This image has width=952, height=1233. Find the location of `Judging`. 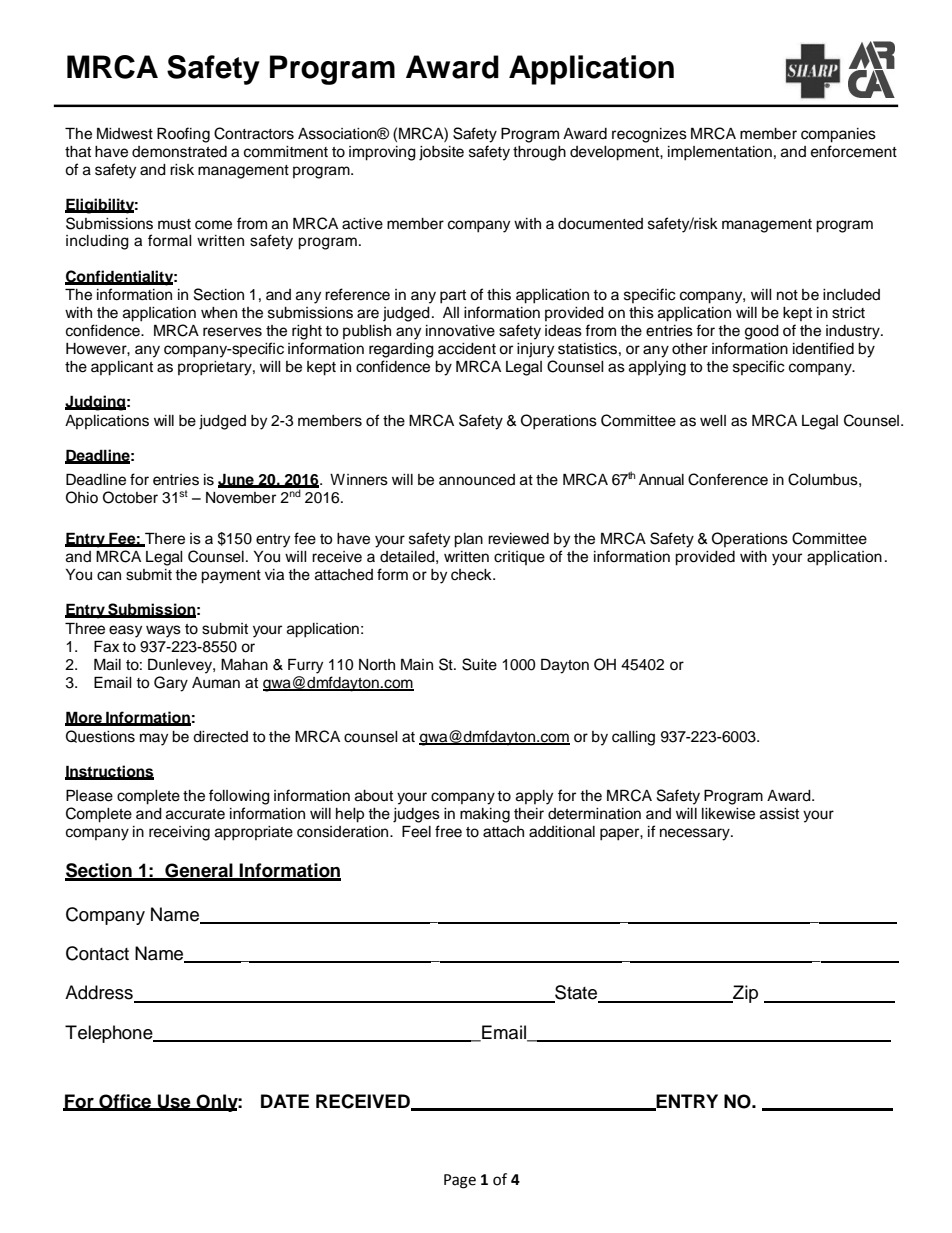

Judging is located at coordinates (95, 403).
